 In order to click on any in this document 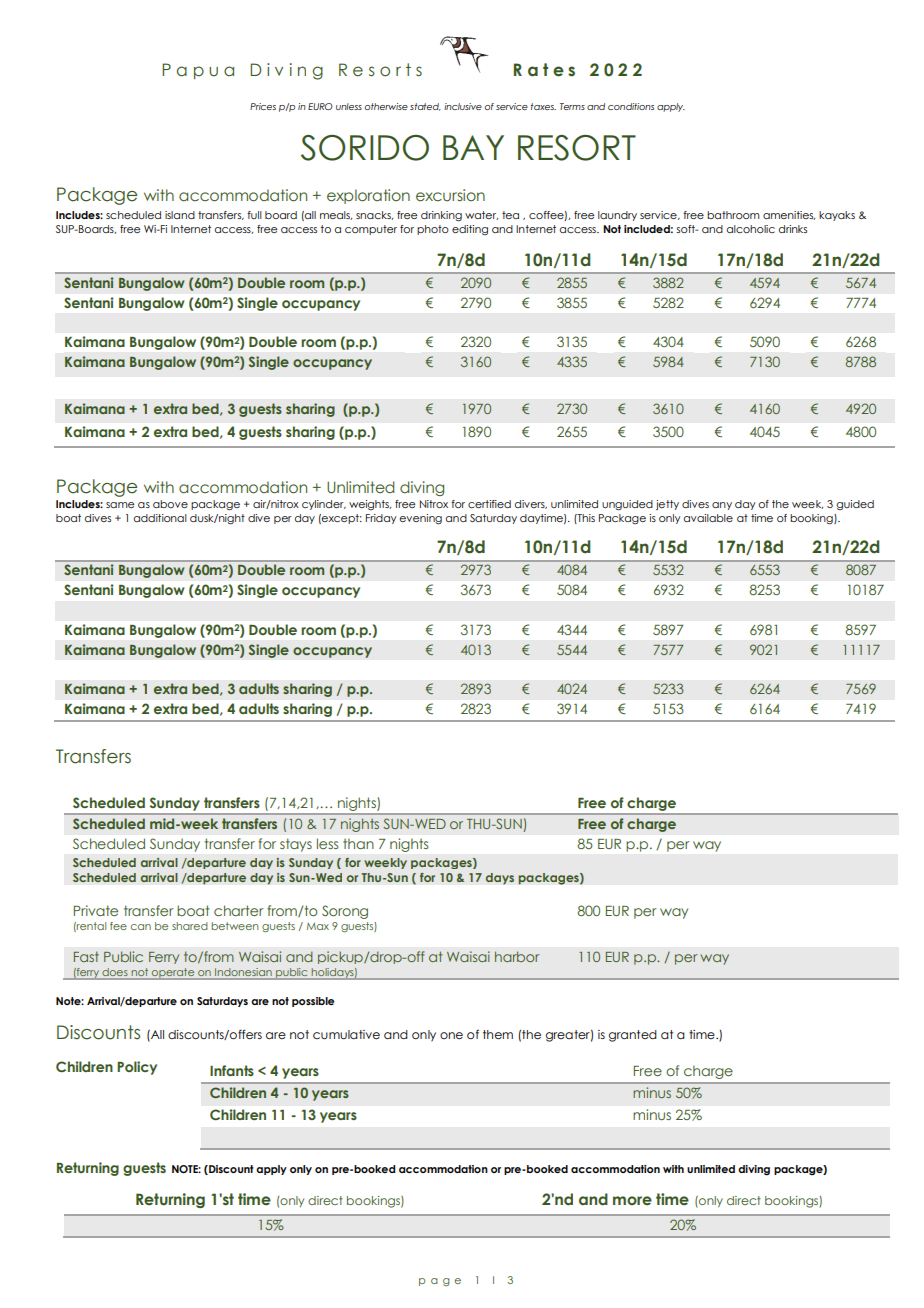, I will do `click(722, 506)`.
